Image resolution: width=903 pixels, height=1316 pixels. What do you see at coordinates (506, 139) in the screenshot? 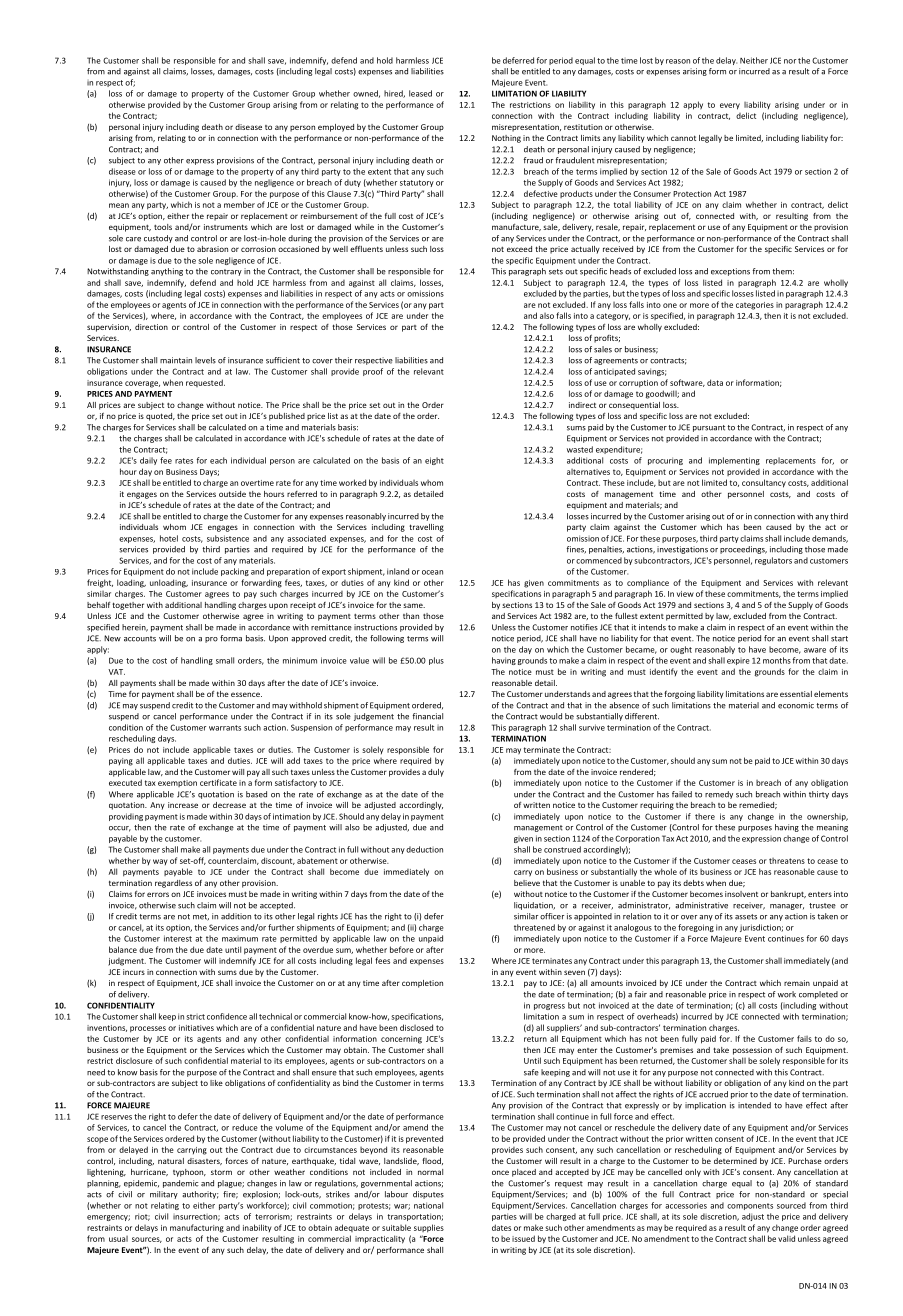
I see `Nothing` at bounding box center [506, 139].
